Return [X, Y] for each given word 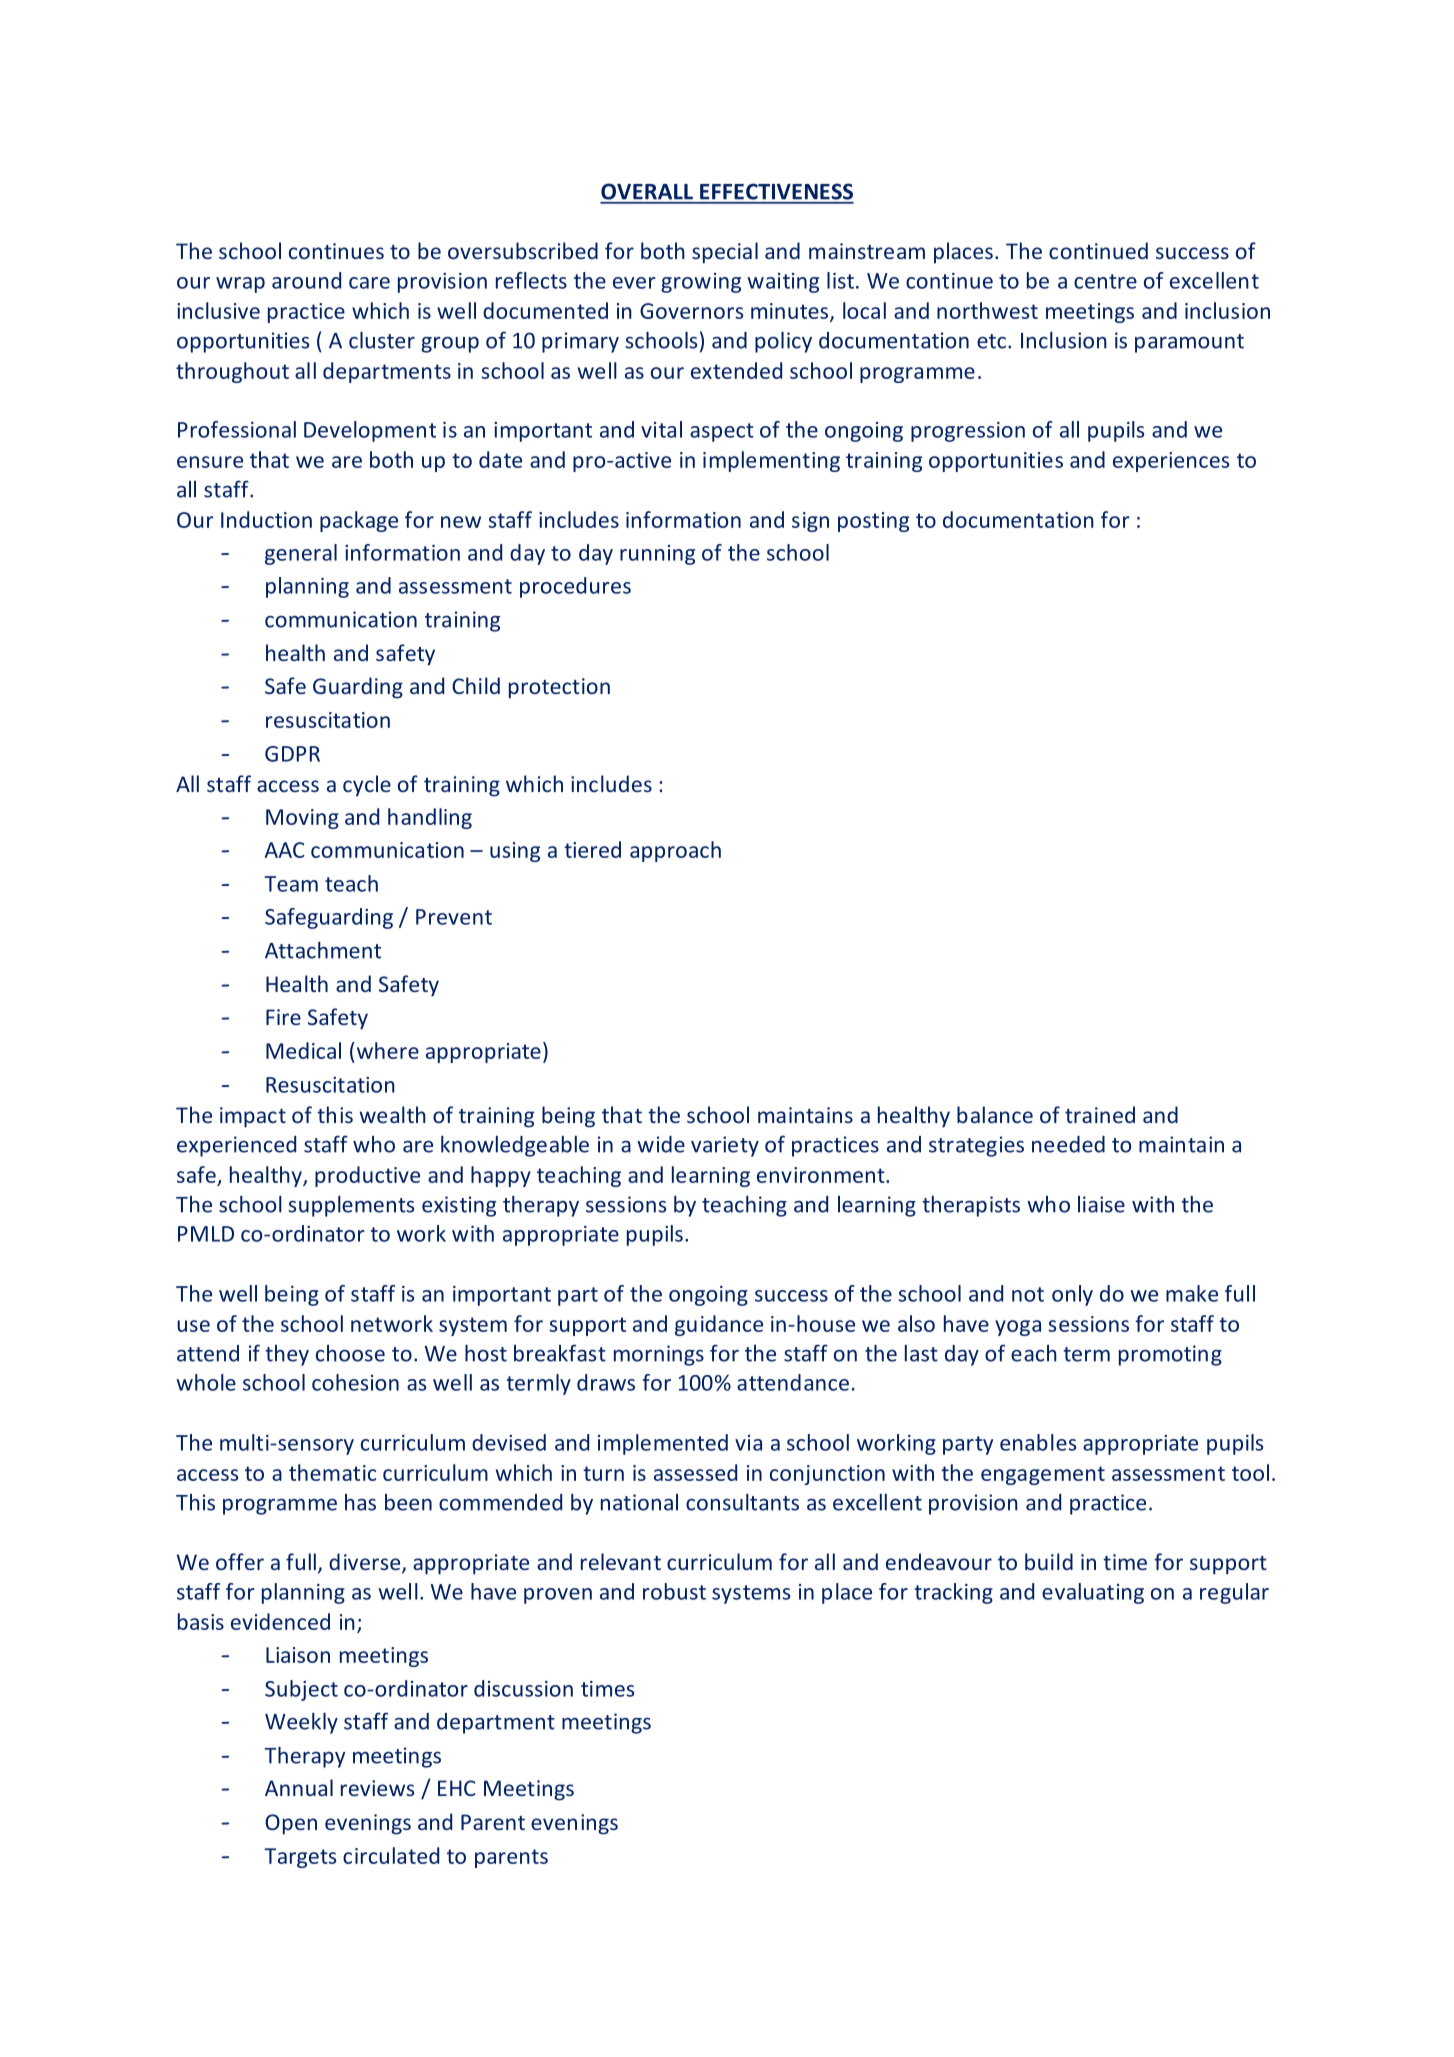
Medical [303, 1050]
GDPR [292, 754]
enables [1038, 1442]
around [306, 280]
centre [1105, 281]
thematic [332, 1472]
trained [1100, 1114]
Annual [299, 1787]
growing [701, 283]
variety [725, 1146]
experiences [1171, 462]
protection [559, 688]
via [748, 1443]
